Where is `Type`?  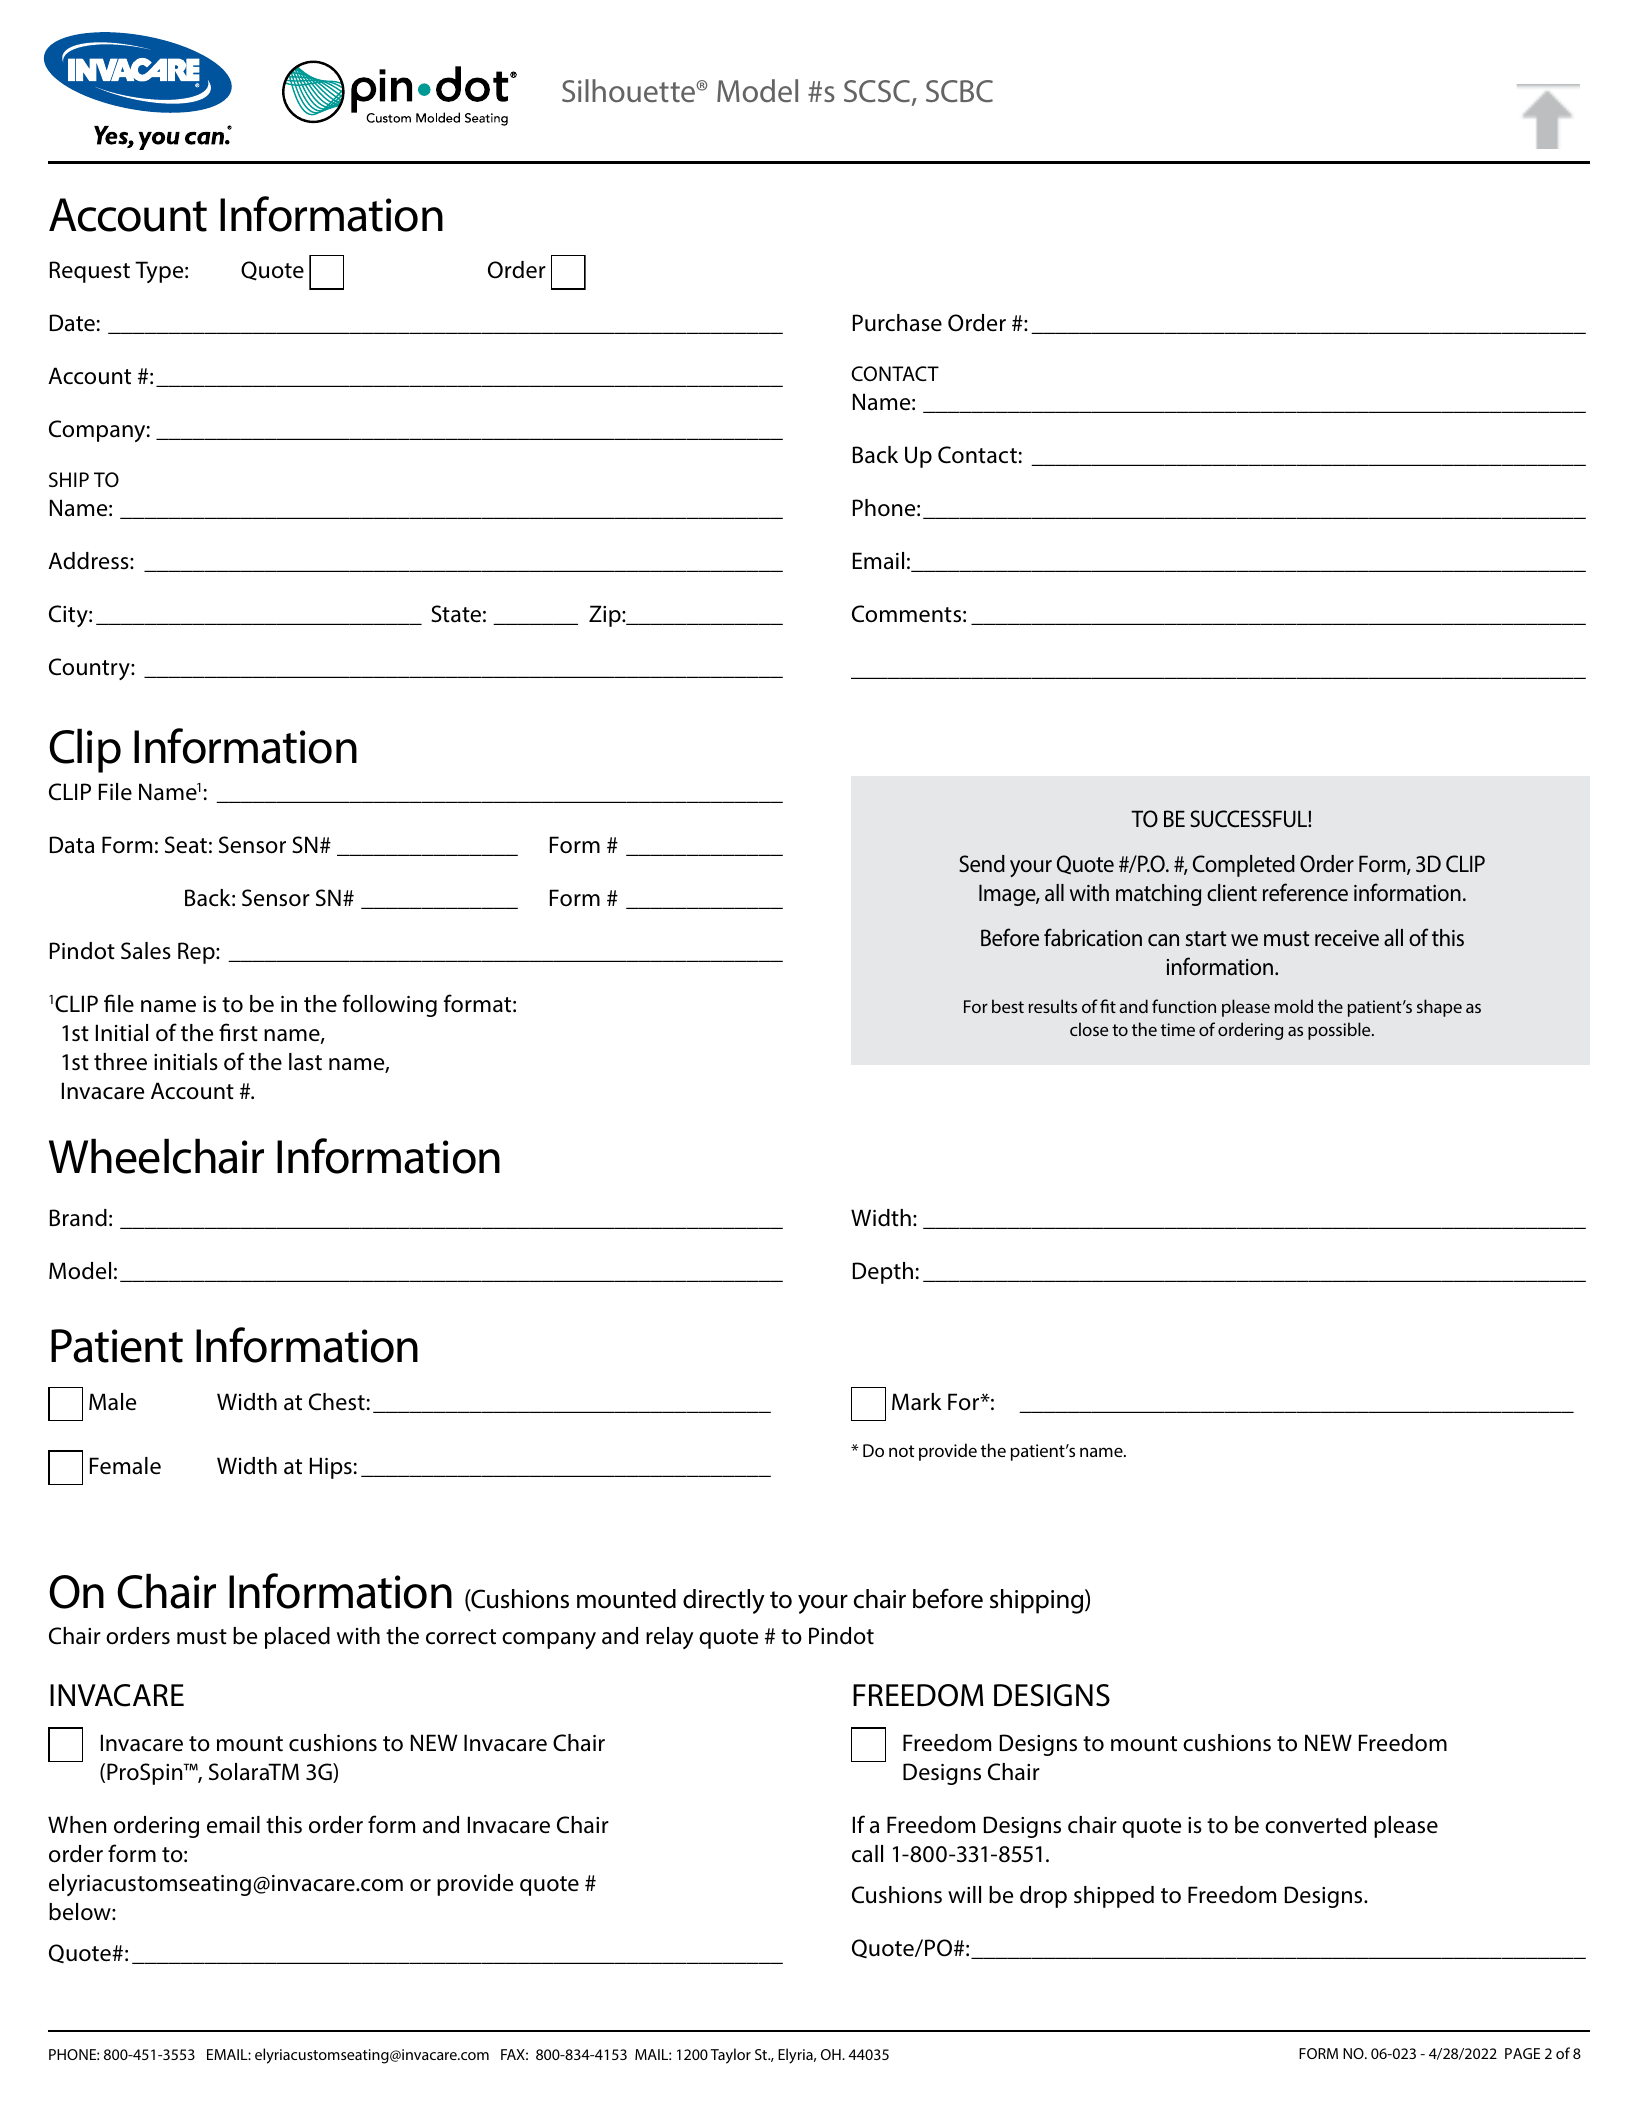 Type is located at coordinates (160, 272).
